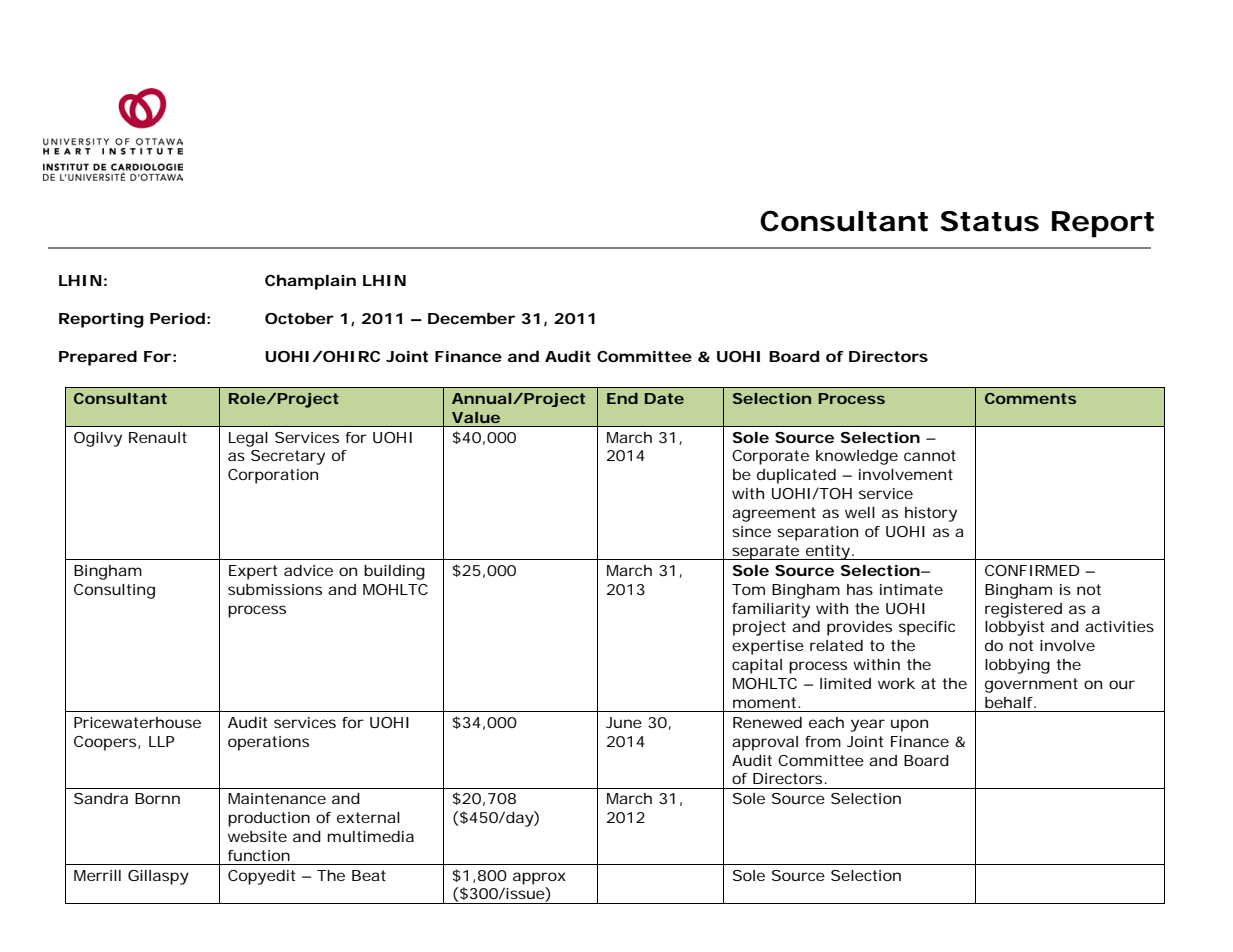 This image has width=1233, height=952. What do you see at coordinates (930, 455) in the image?
I see `cannot` at bounding box center [930, 455].
